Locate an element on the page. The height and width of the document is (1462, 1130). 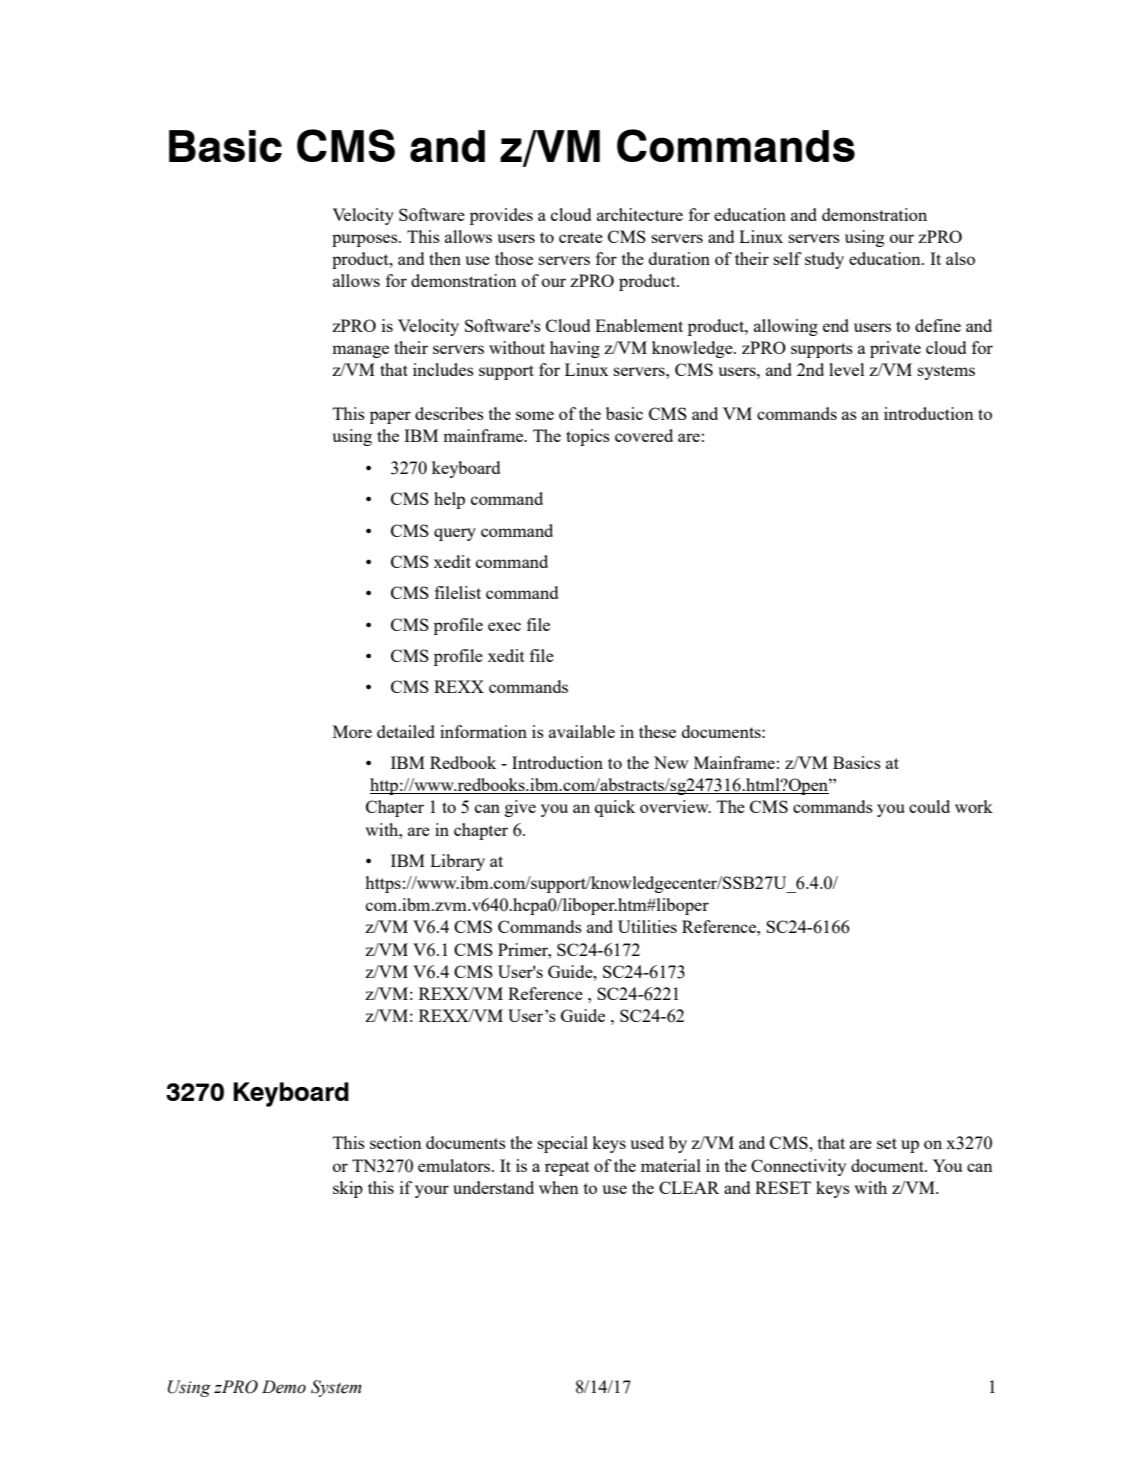
duration is located at coordinates (679, 258).
